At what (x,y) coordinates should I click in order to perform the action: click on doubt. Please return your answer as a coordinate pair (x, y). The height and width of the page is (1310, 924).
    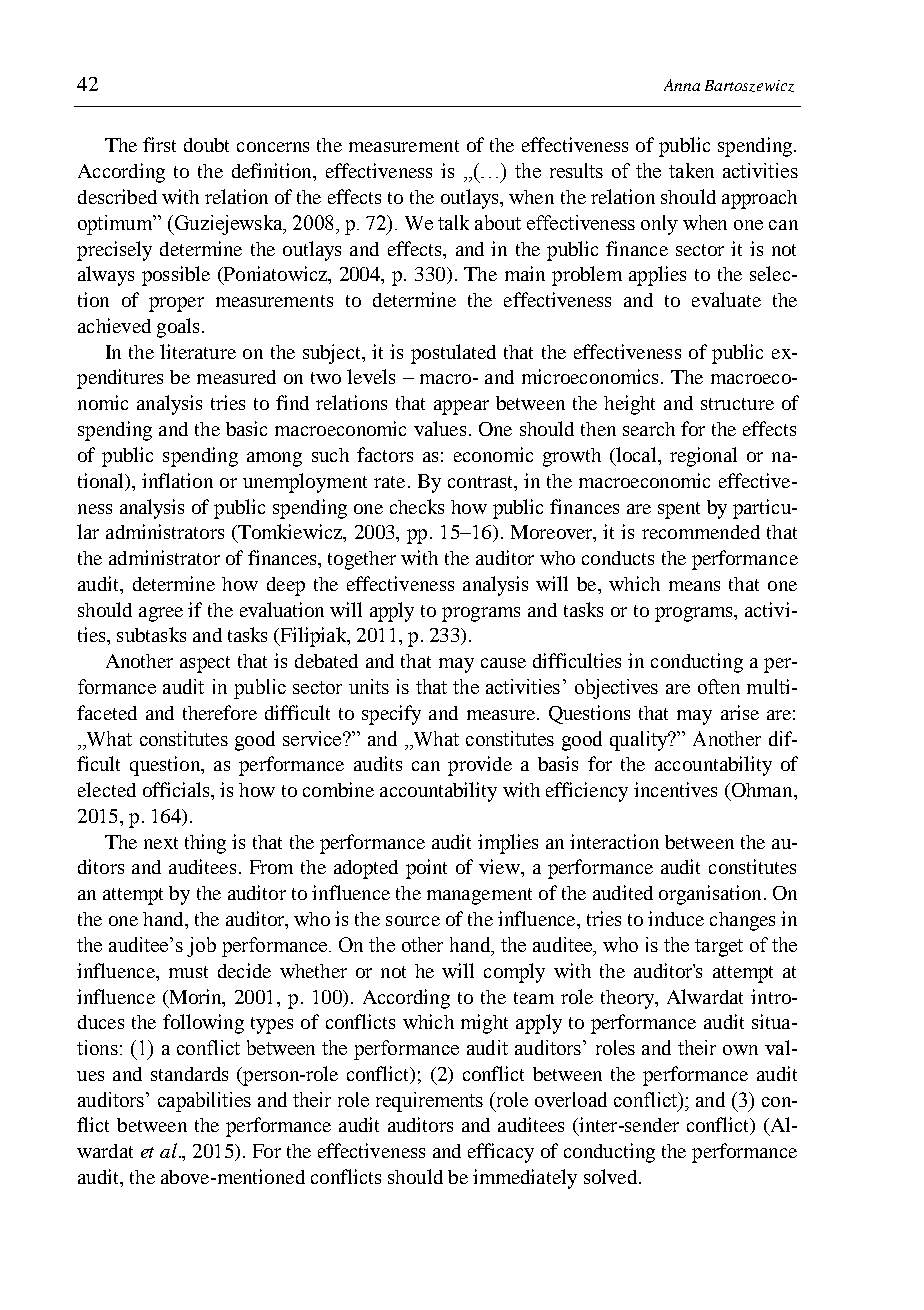
    Looking at the image, I should click on (206, 145).
